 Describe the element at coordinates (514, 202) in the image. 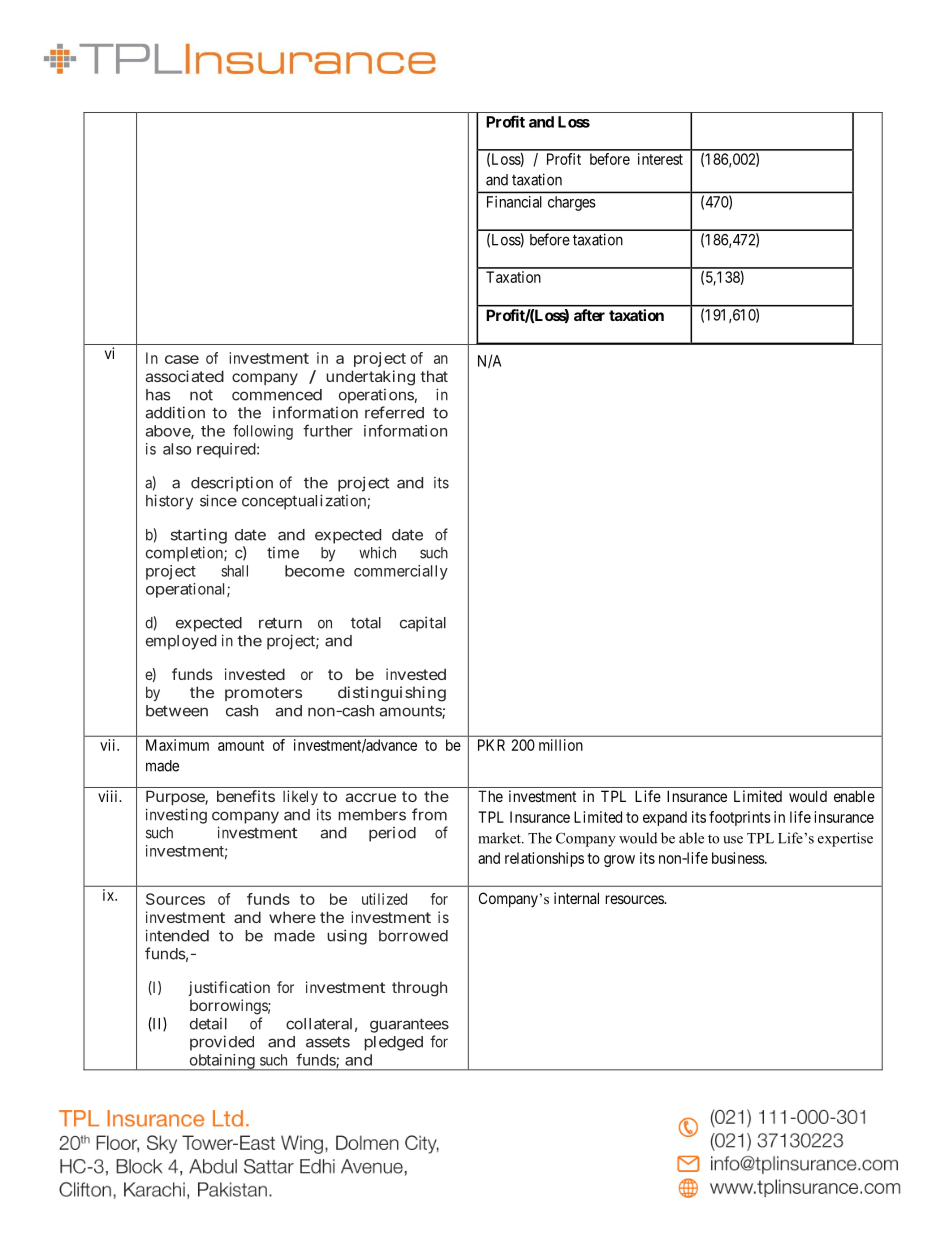

I see `Financial` at that location.
